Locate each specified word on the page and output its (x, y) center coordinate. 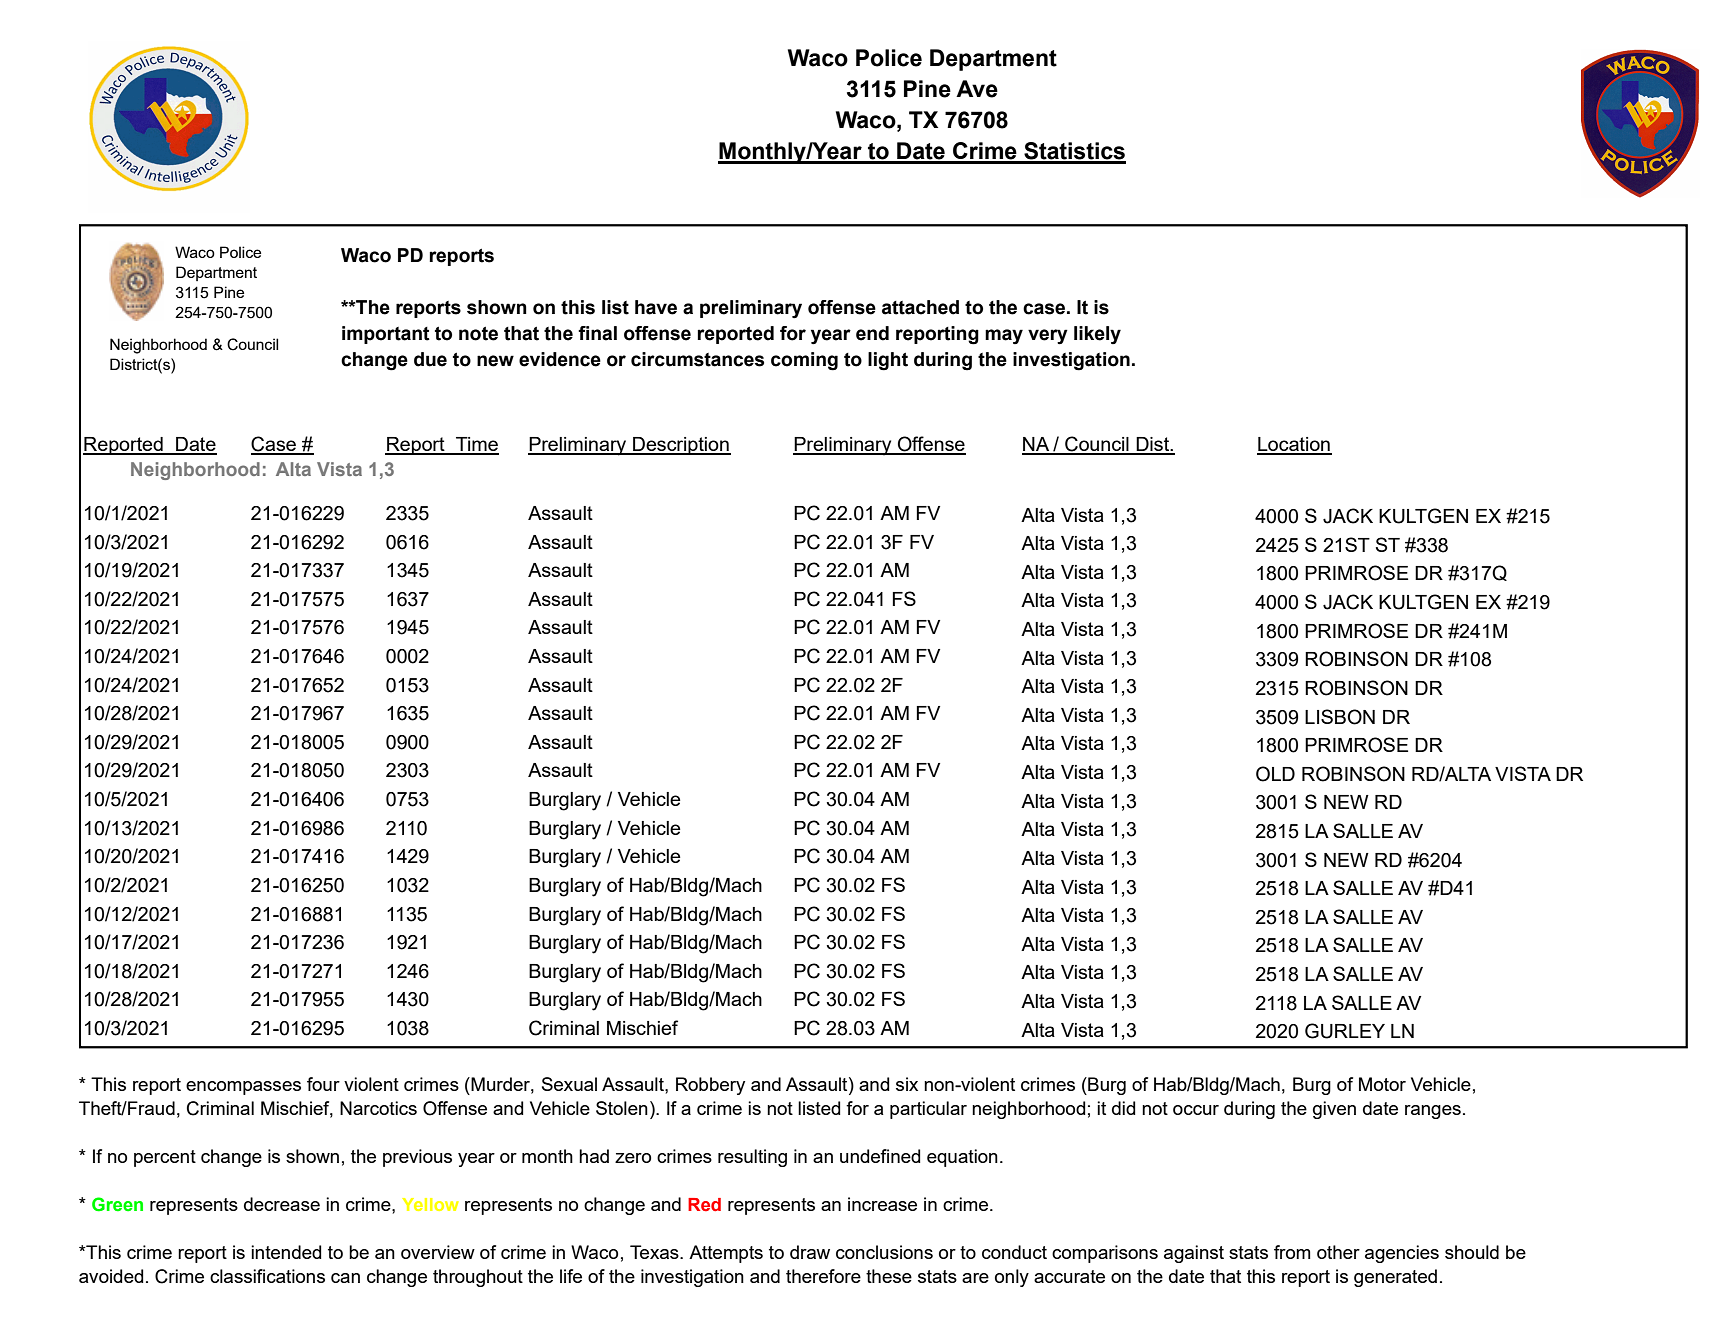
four (323, 1084)
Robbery (710, 1086)
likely (1097, 335)
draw (810, 1252)
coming (804, 361)
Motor (1382, 1084)
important (386, 335)
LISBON (1340, 717)
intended (286, 1252)
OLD (1275, 774)
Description (681, 446)
